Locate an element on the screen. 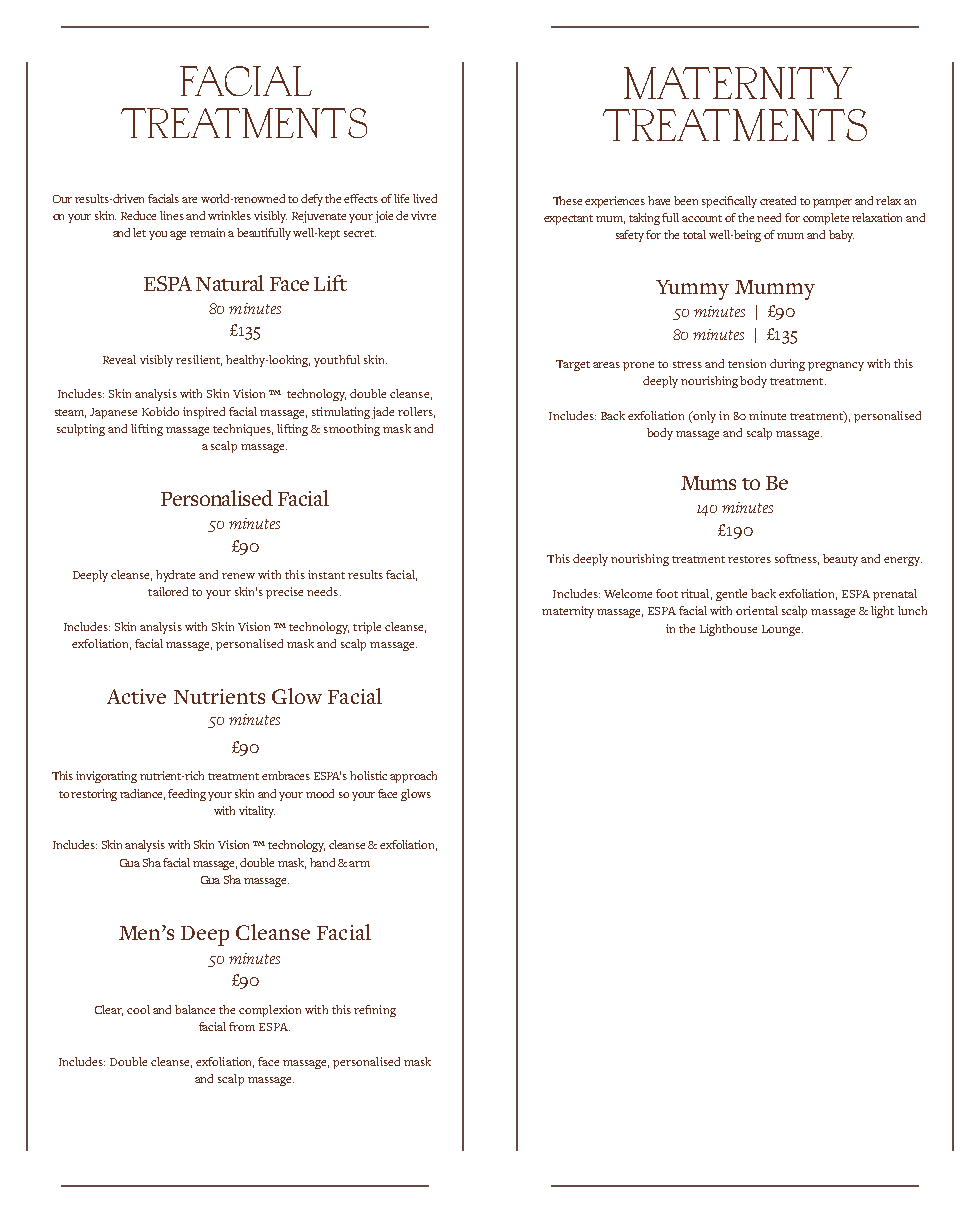 The height and width of the screenshot is (1213, 980). complete is located at coordinates (826, 219).
